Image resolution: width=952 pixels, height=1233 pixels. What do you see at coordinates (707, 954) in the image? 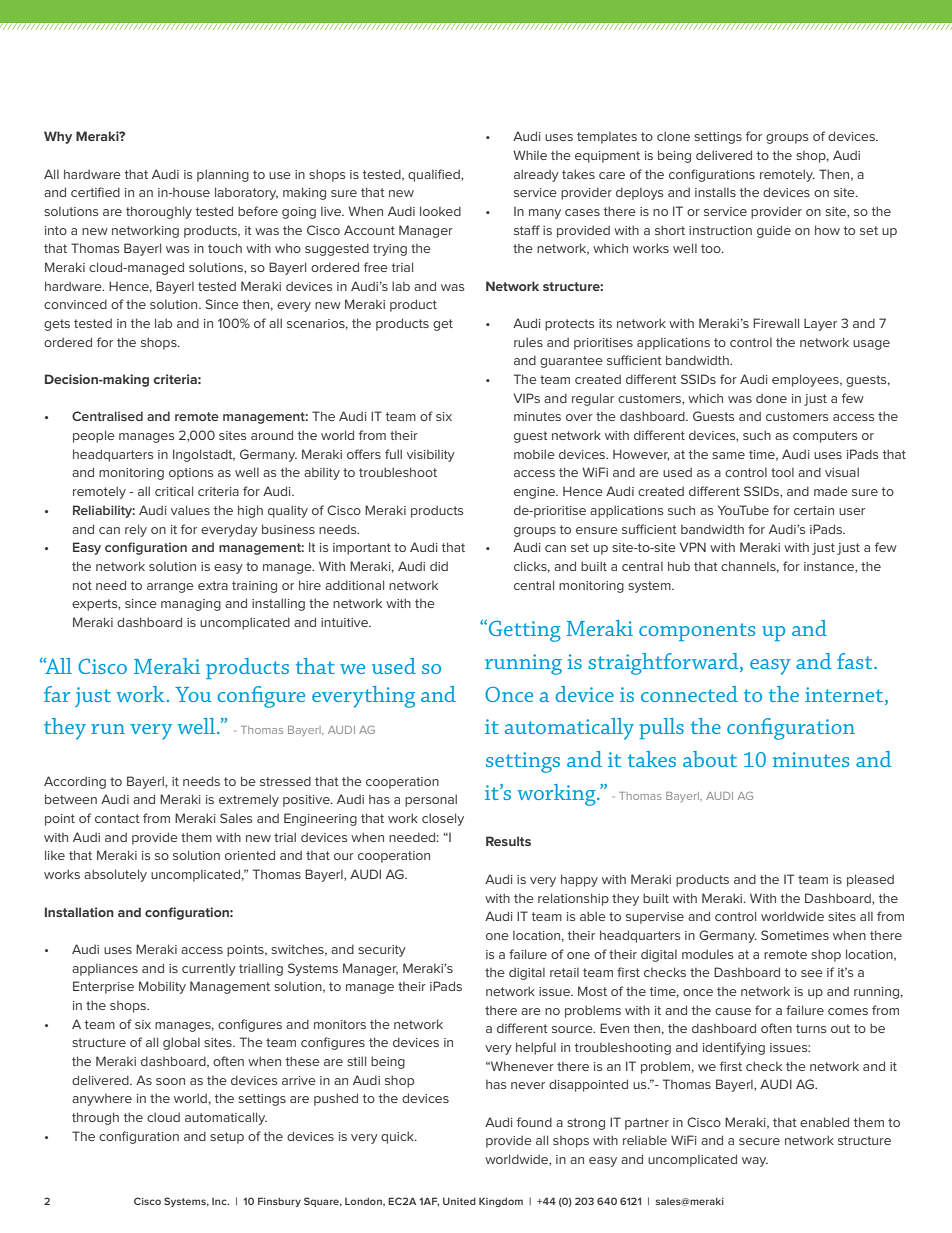
I see `modules` at bounding box center [707, 954].
